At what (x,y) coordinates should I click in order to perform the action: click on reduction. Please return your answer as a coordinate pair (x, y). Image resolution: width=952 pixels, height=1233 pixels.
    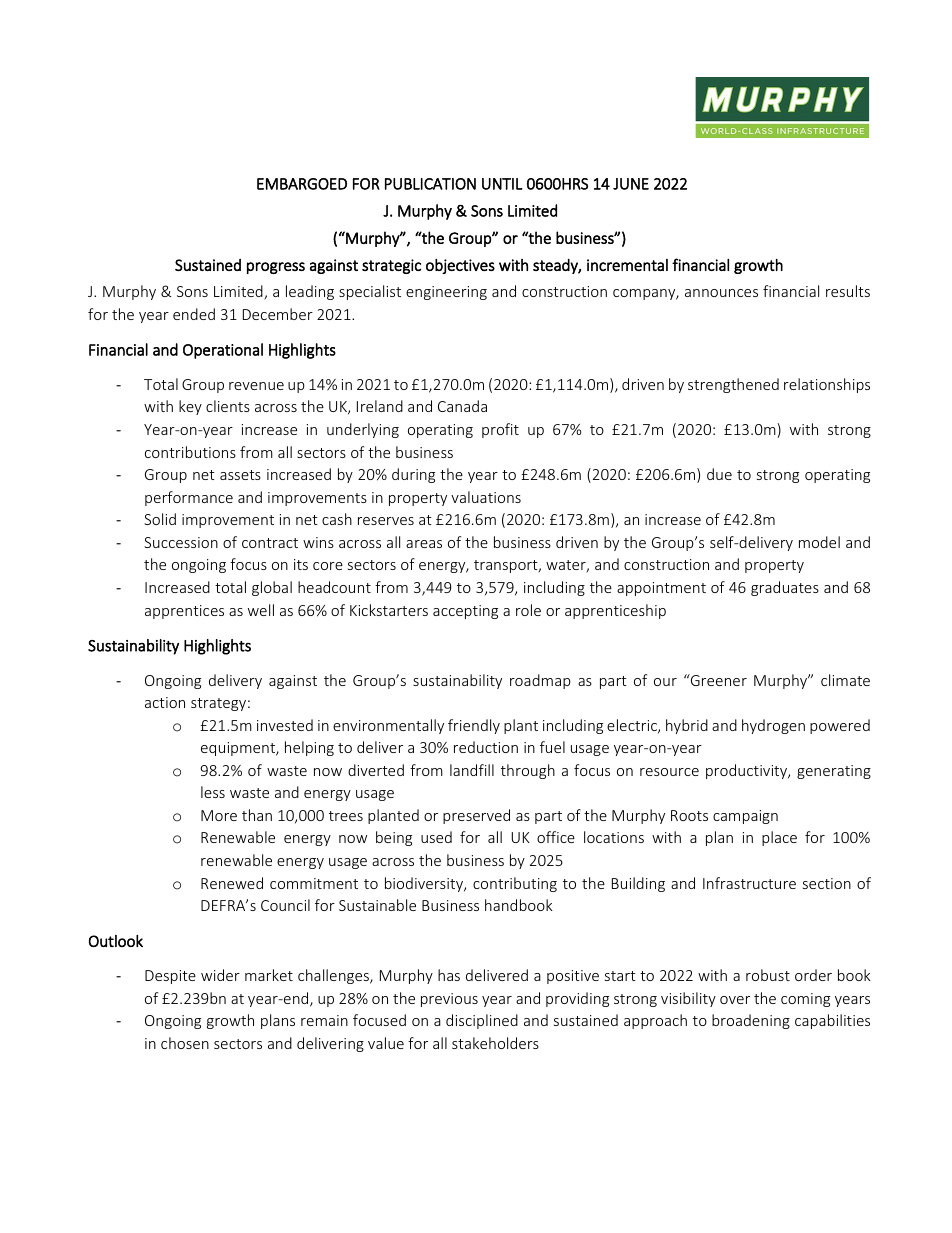
    Looking at the image, I should click on (486, 747).
